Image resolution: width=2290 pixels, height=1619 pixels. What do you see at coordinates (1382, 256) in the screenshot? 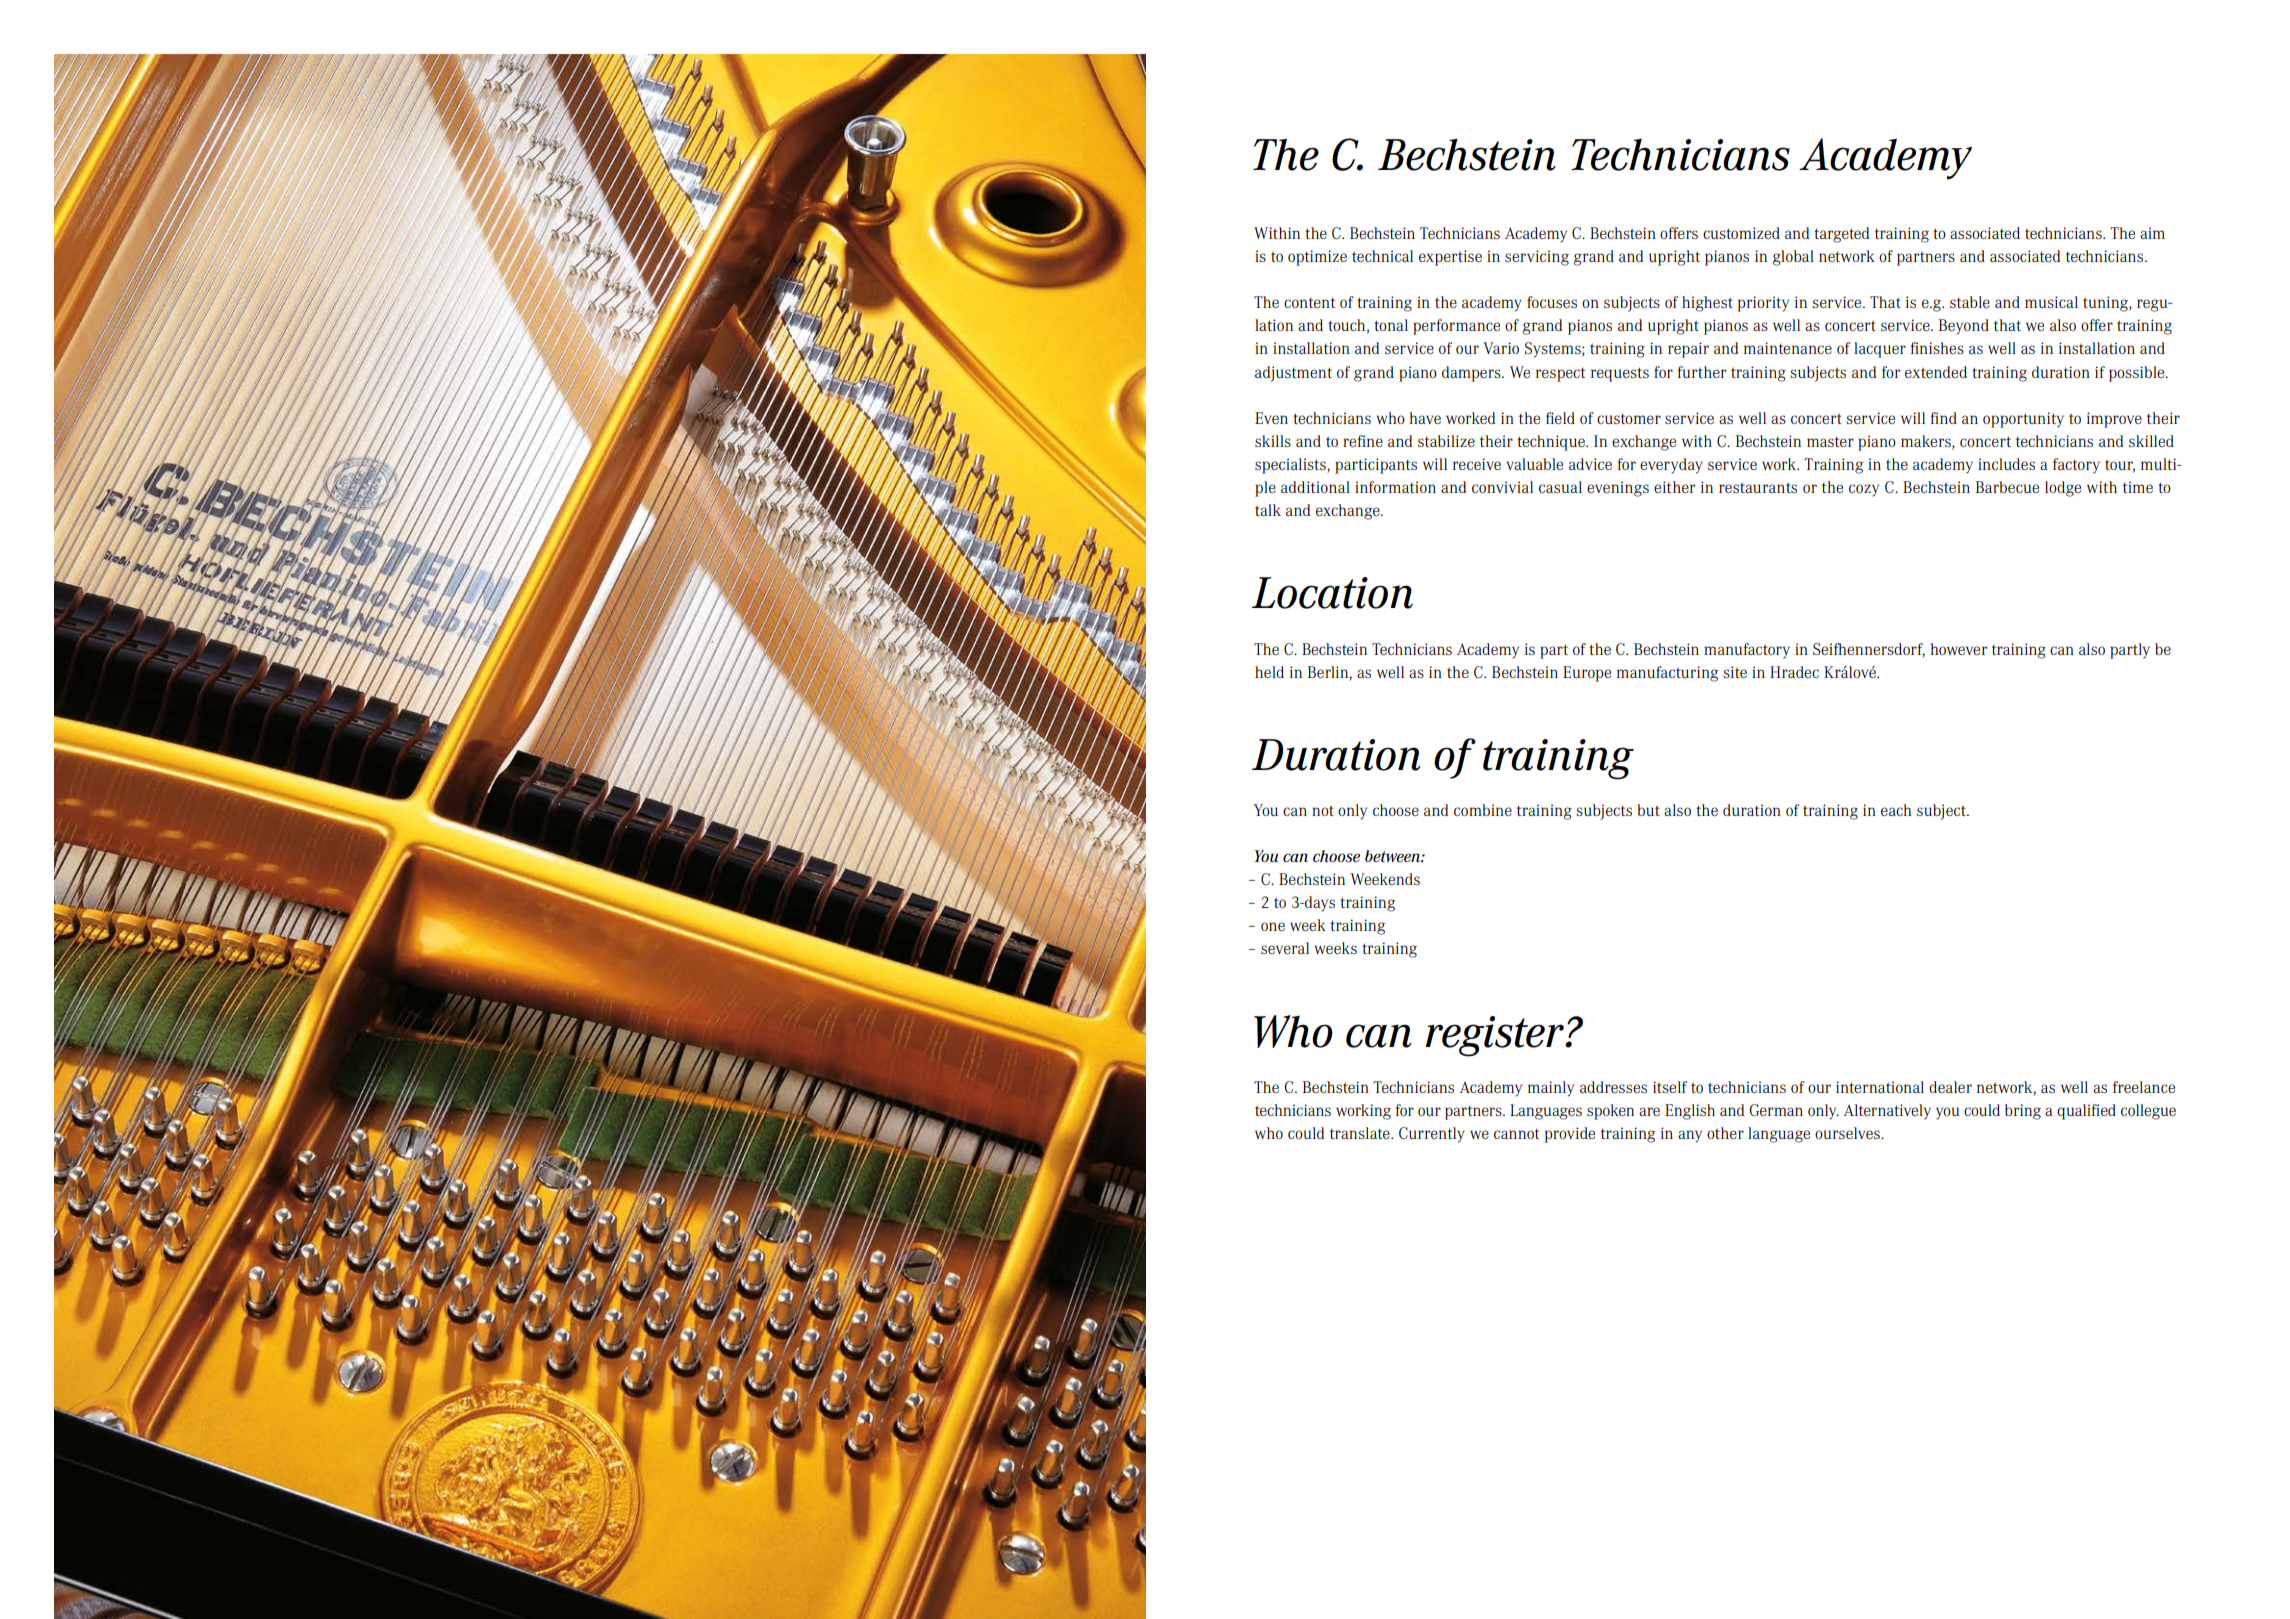
I see `technical` at bounding box center [1382, 256].
